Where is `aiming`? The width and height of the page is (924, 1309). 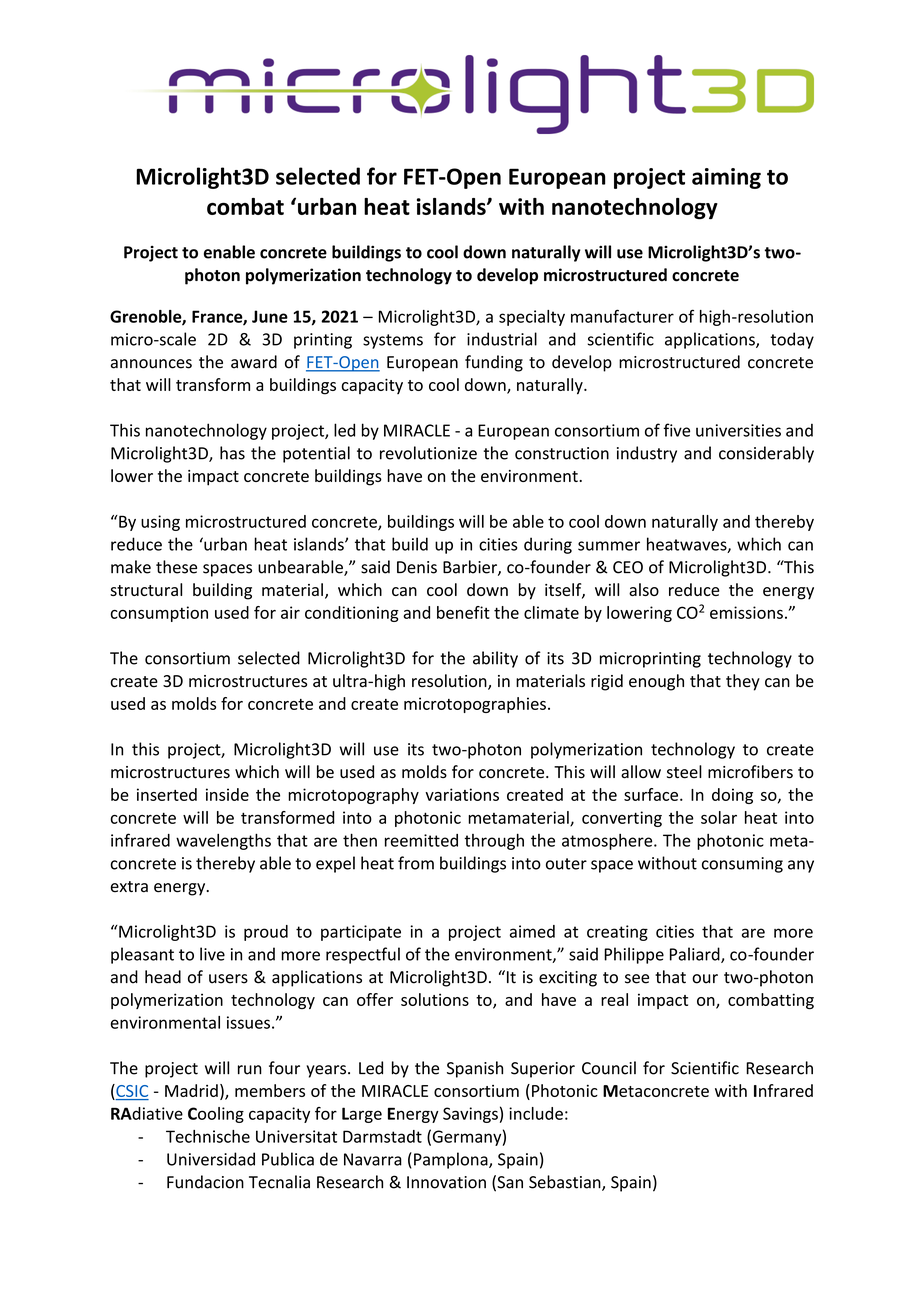 aiming is located at coordinates (726, 178).
